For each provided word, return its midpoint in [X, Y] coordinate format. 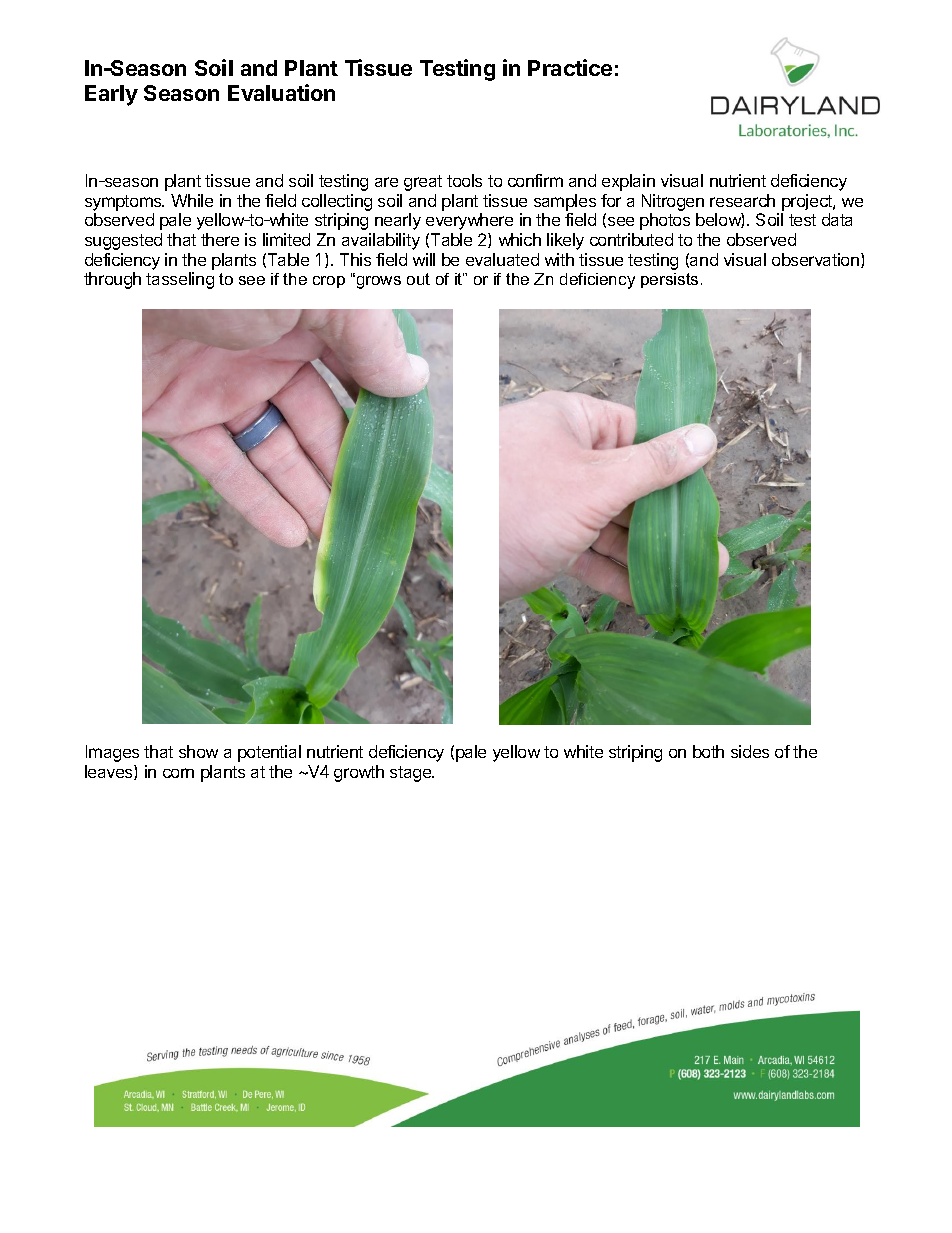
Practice [570, 67]
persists [669, 280]
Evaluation [281, 92]
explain [628, 182]
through [112, 280]
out [418, 279]
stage [412, 774]
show [198, 751]
